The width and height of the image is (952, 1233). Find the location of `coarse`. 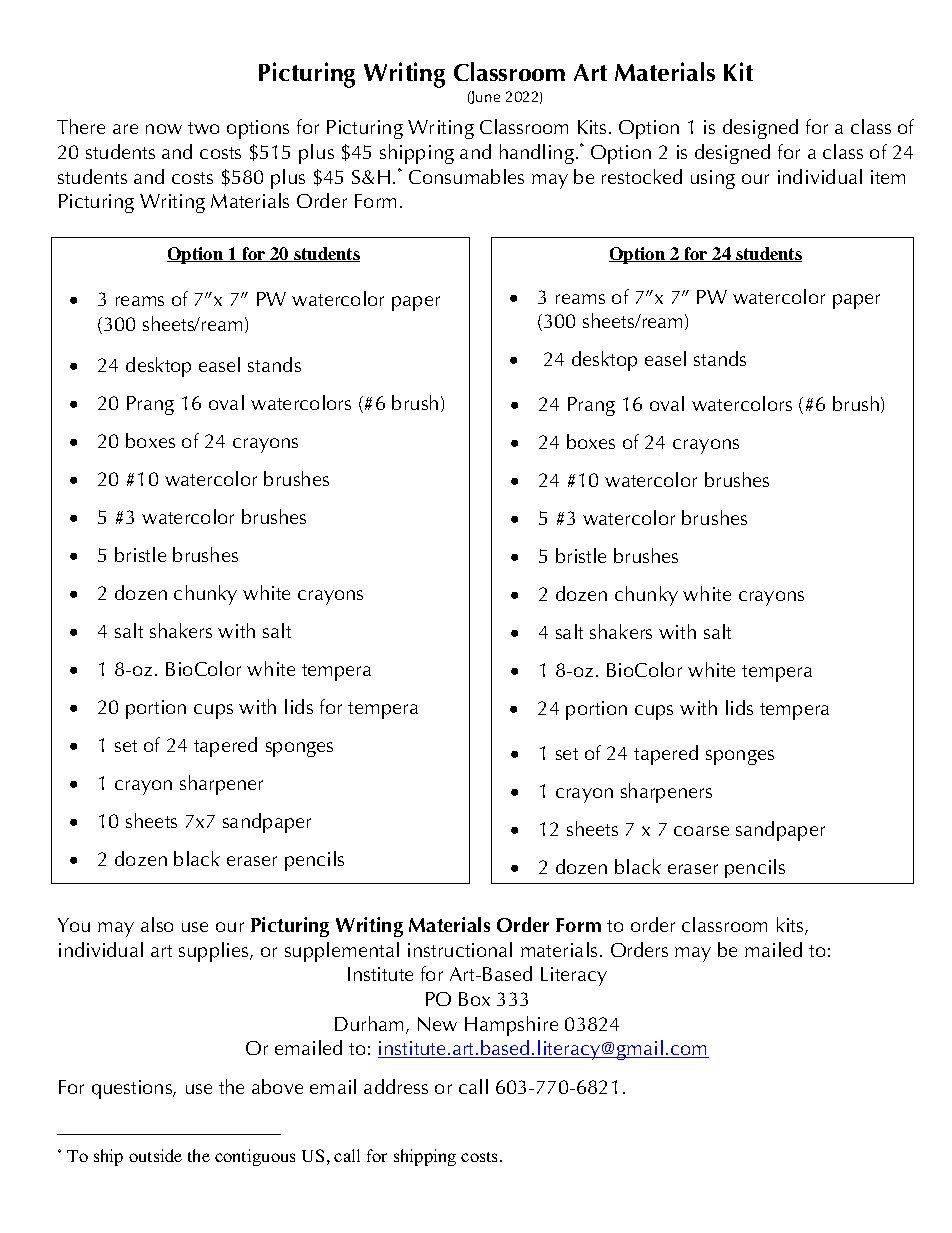

coarse is located at coordinates (701, 831).
